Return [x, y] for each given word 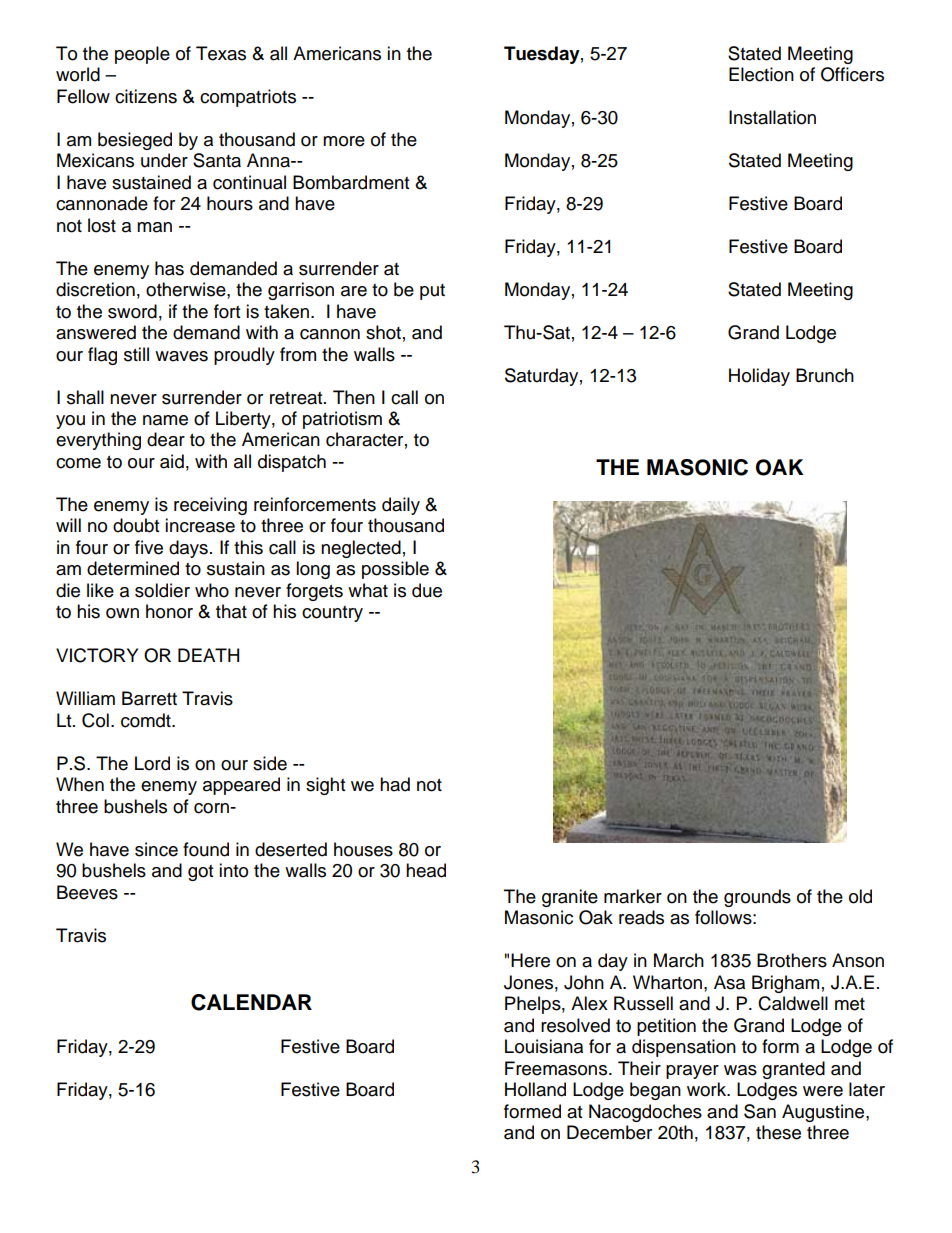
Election [761, 74]
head [426, 870]
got [200, 873]
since [156, 849]
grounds [757, 898]
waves [181, 356]
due [427, 590]
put [432, 292]
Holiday [759, 377]
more [344, 141]
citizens [146, 96]
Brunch [825, 375]
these [778, 1132]
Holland [535, 1089]
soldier [162, 590]
